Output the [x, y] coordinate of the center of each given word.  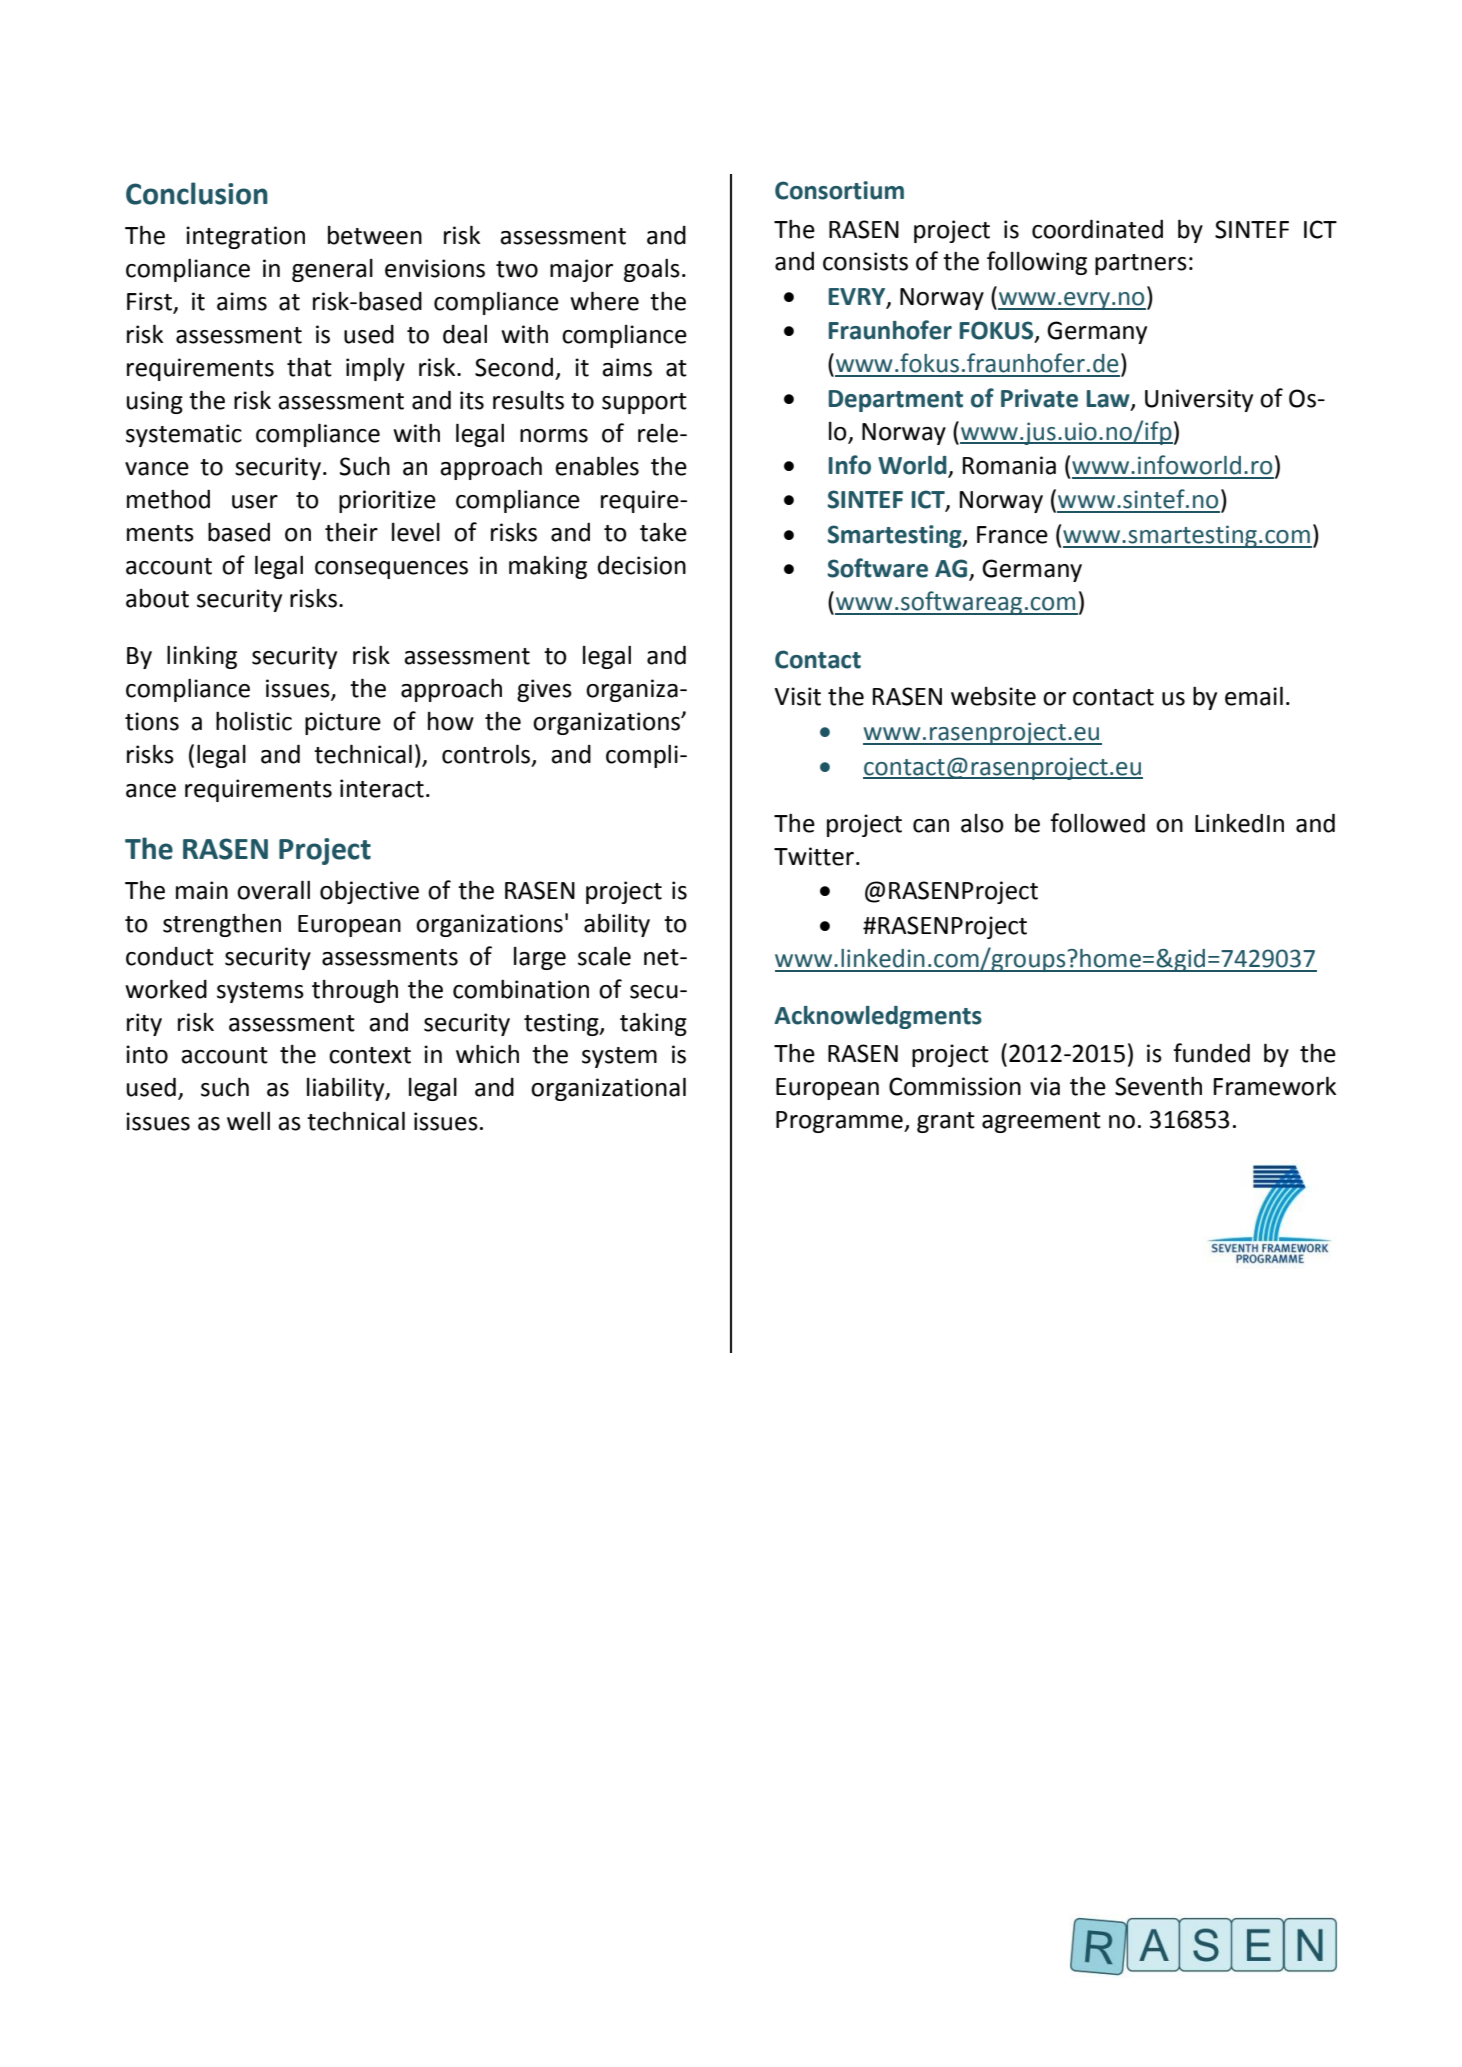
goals [652, 270]
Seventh [1158, 1086]
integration [245, 237]
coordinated [1097, 229]
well [248, 1121]
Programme [840, 1122]
